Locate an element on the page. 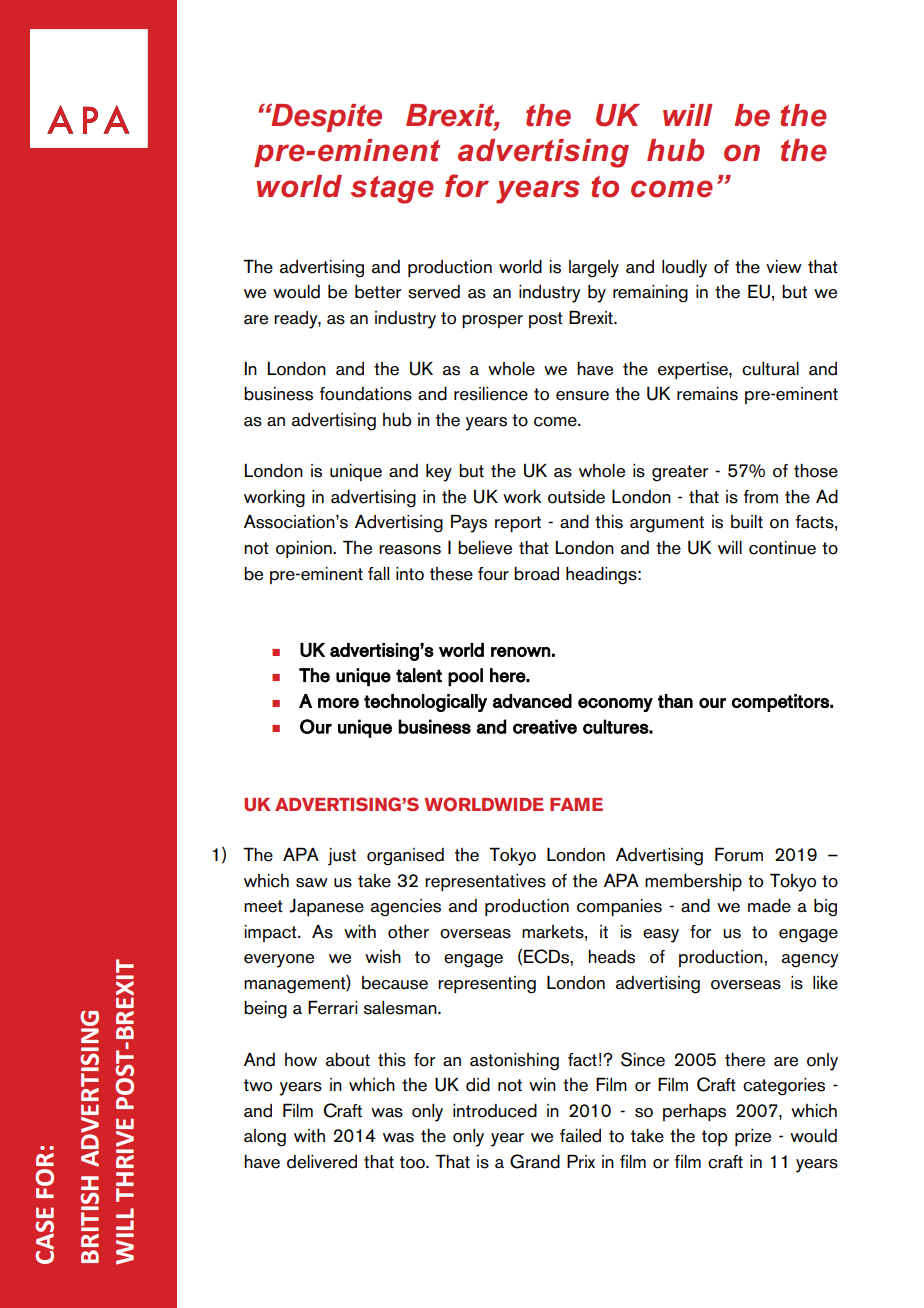 This document has width=924, height=1308. stage is located at coordinates (392, 190).
